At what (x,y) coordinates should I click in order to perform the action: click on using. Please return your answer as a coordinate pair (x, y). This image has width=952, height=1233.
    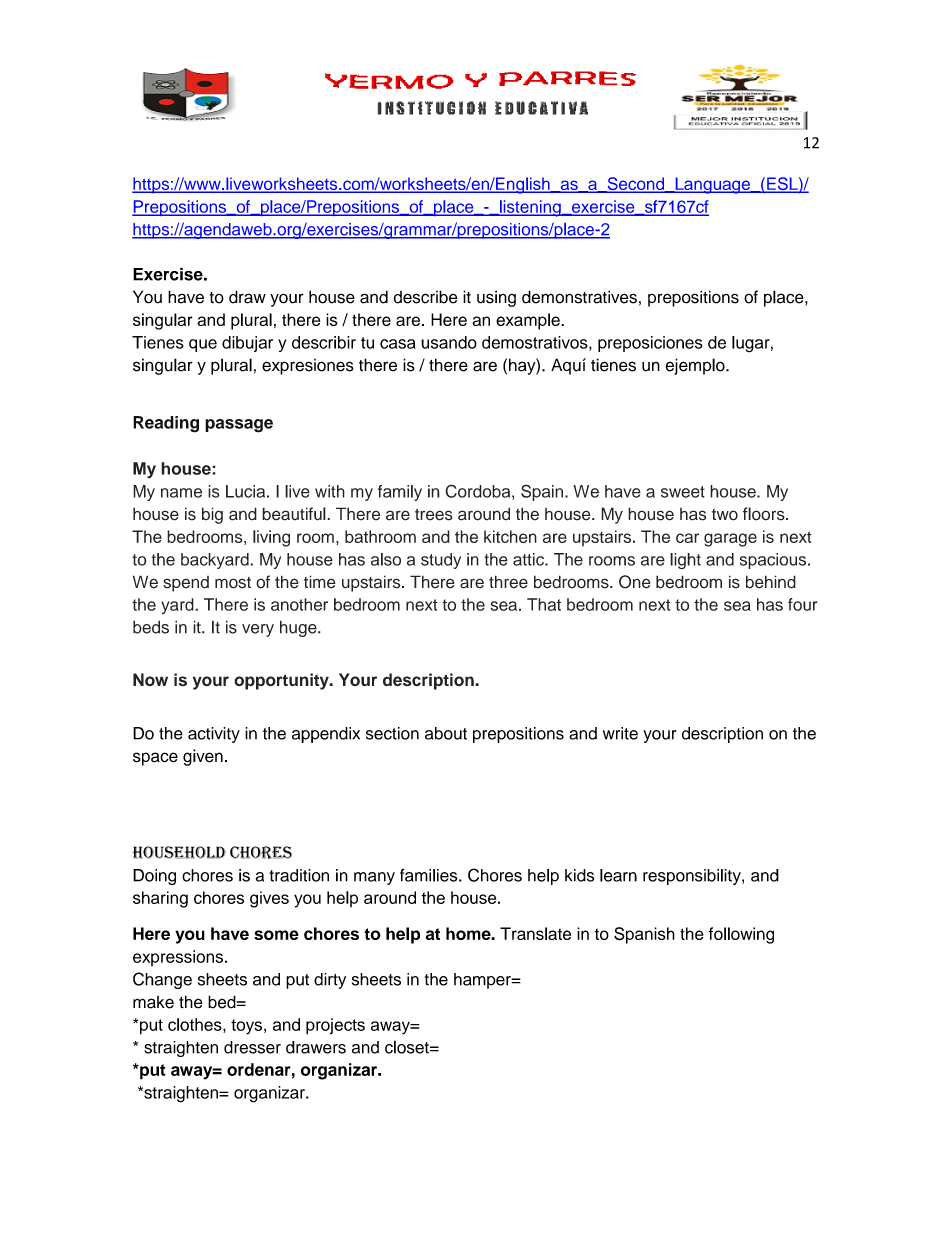
    Looking at the image, I should click on (496, 298).
